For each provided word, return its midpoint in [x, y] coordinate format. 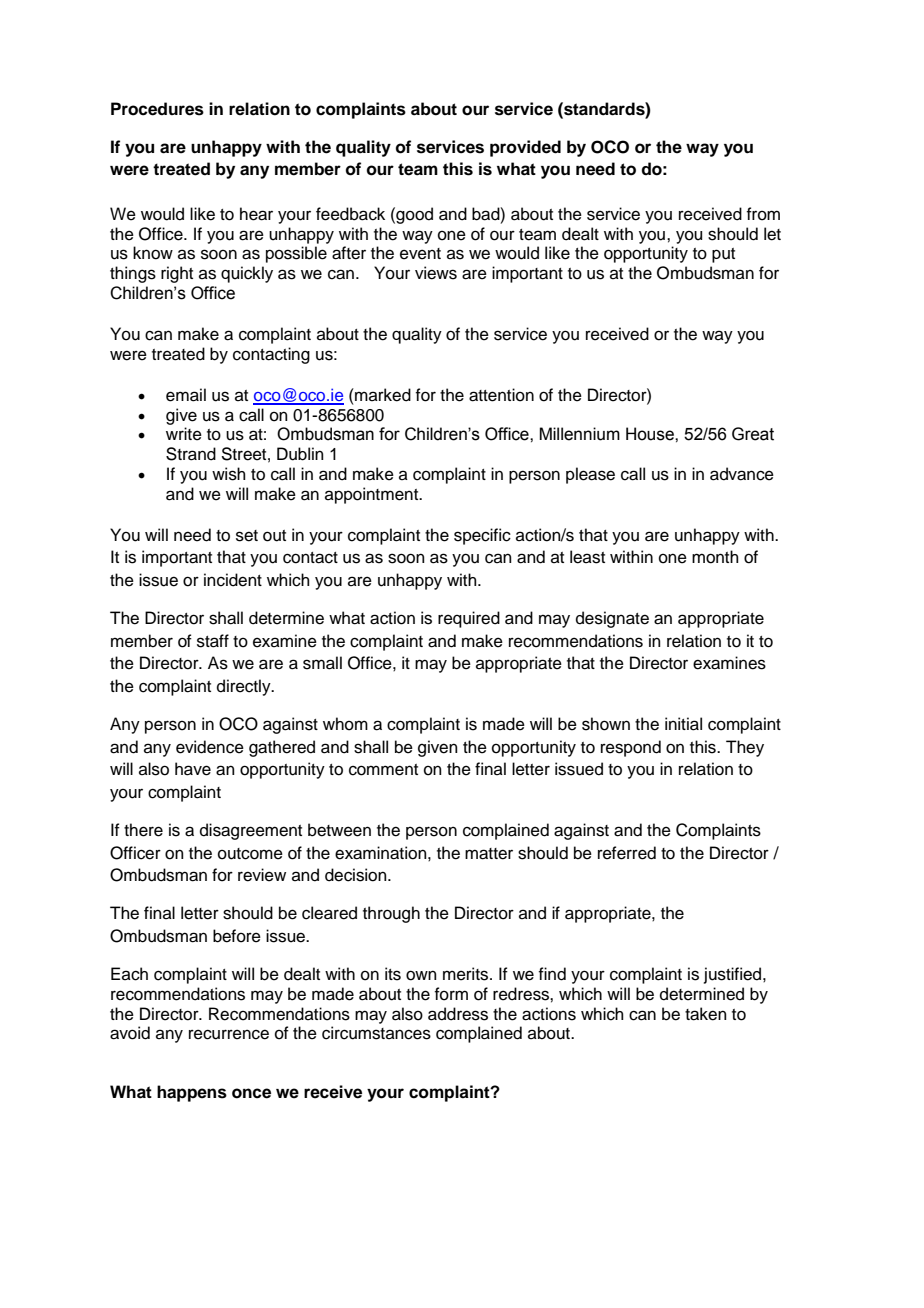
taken [706, 1014]
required [469, 619]
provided [525, 148]
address [458, 1014]
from [763, 214]
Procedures [157, 109]
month [715, 557]
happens [192, 1093]
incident [233, 580]
